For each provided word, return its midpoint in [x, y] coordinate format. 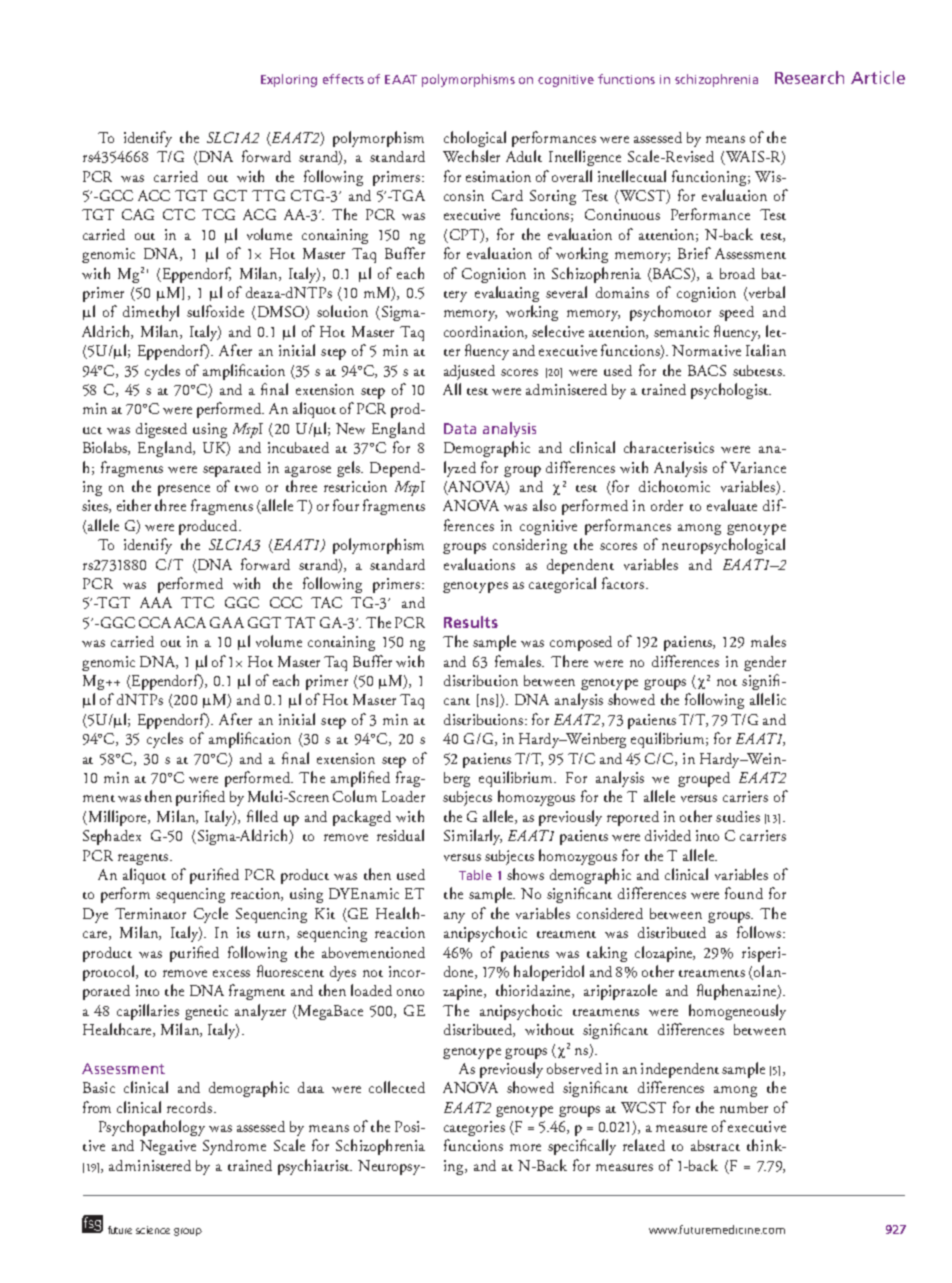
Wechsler [471, 156]
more [525, 1147]
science [153, 1230]
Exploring [289, 80]
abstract [715, 1145]
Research [809, 77]
